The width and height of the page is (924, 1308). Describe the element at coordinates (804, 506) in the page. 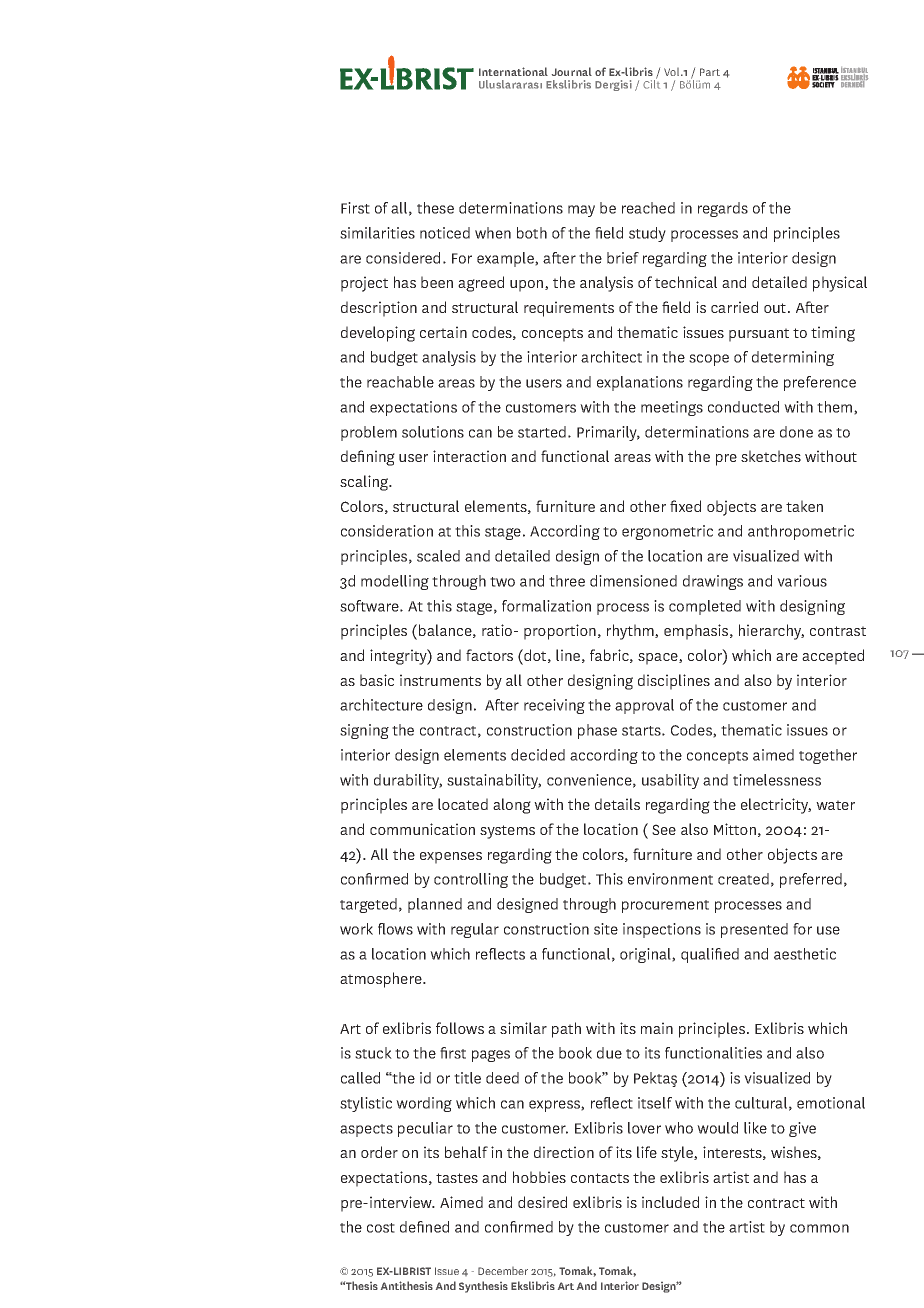

I see `taken` at that location.
